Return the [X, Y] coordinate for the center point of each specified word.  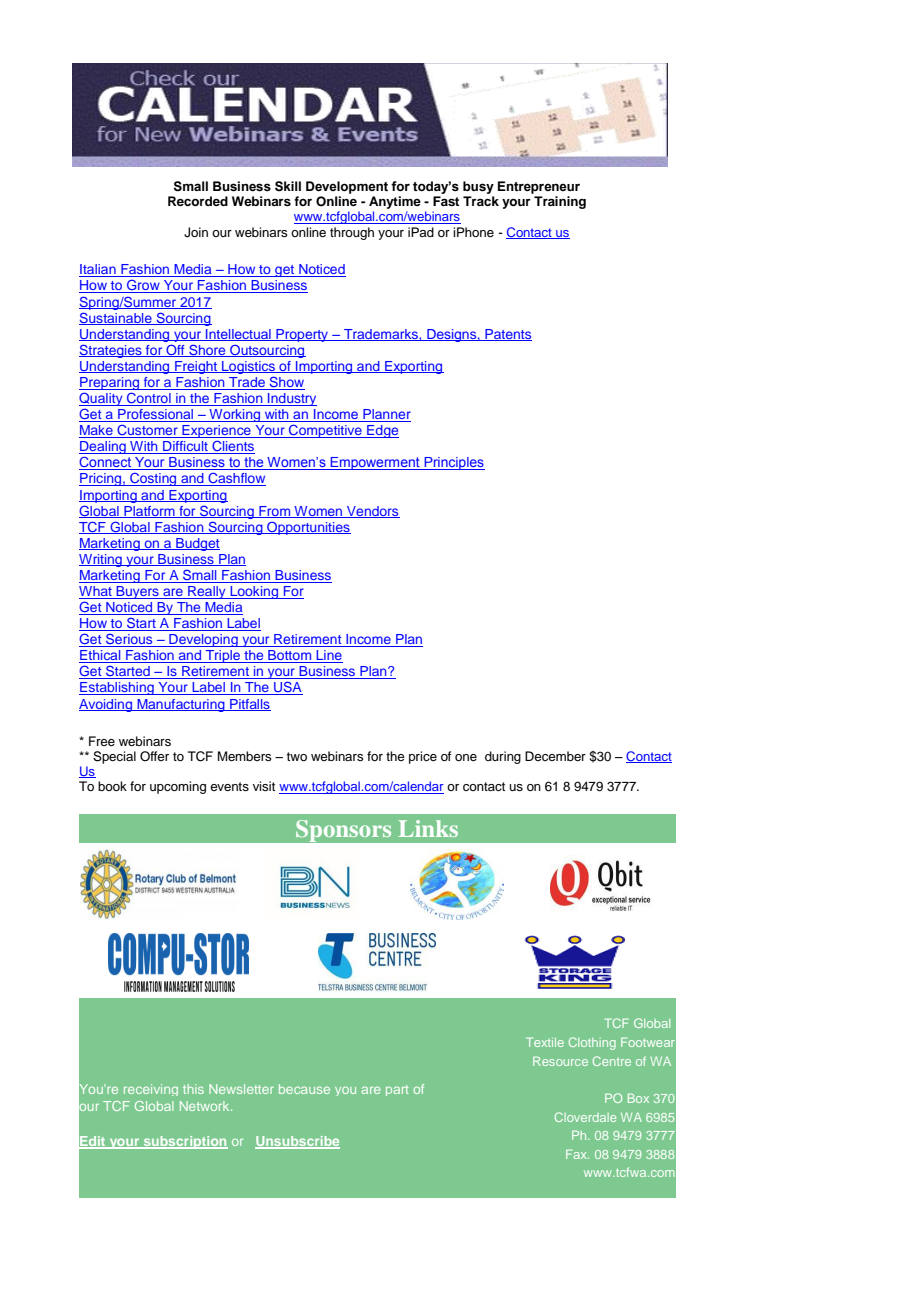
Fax [577, 1154]
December [555, 756]
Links [428, 828]
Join [196, 232]
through [352, 233]
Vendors [372, 512]
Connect [106, 463]
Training [560, 202]
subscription [184, 1142]
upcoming [178, 787]
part [397, 1090]
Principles [453, 463]
